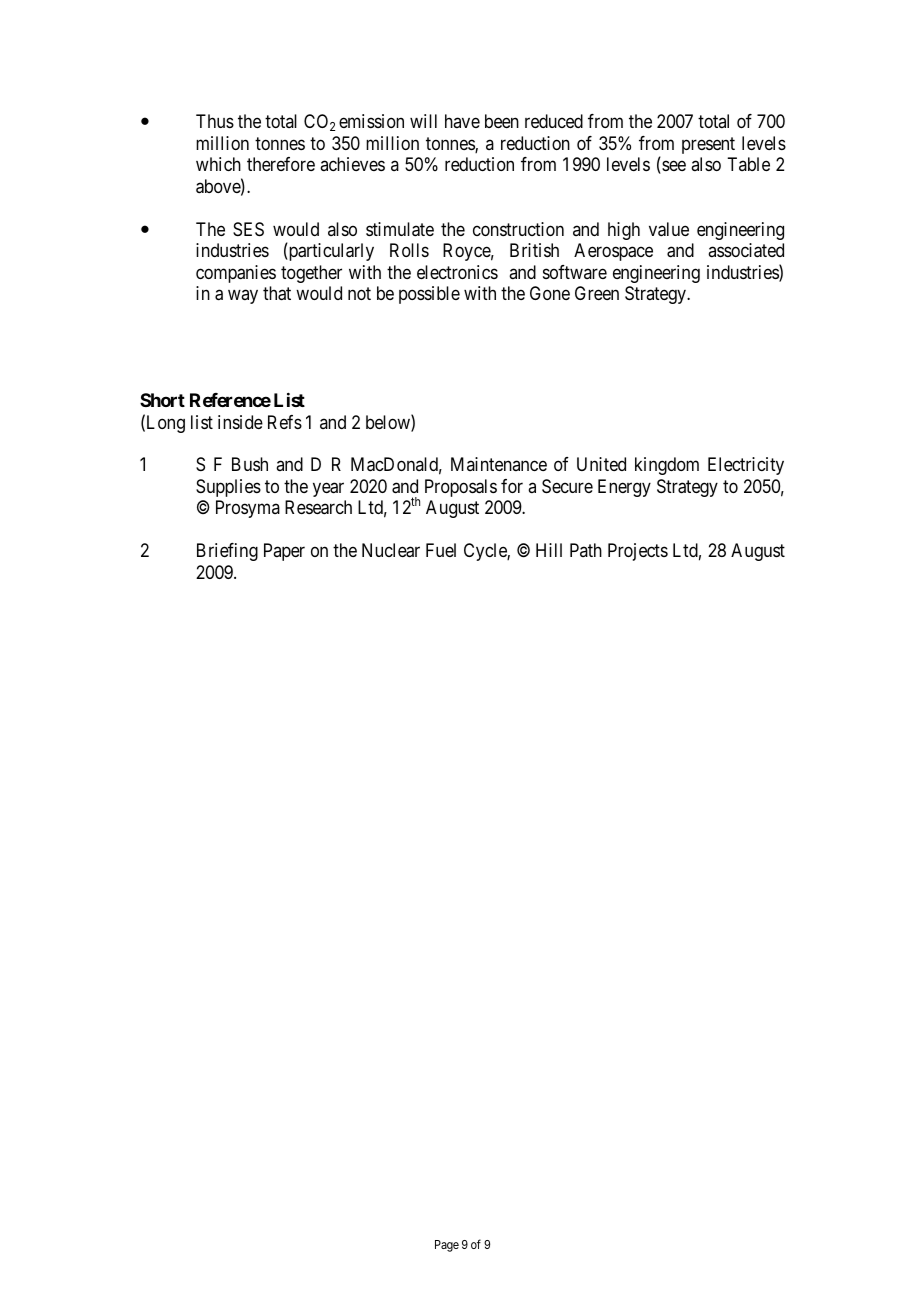  I want to click on Projects, so click(638, 552).
